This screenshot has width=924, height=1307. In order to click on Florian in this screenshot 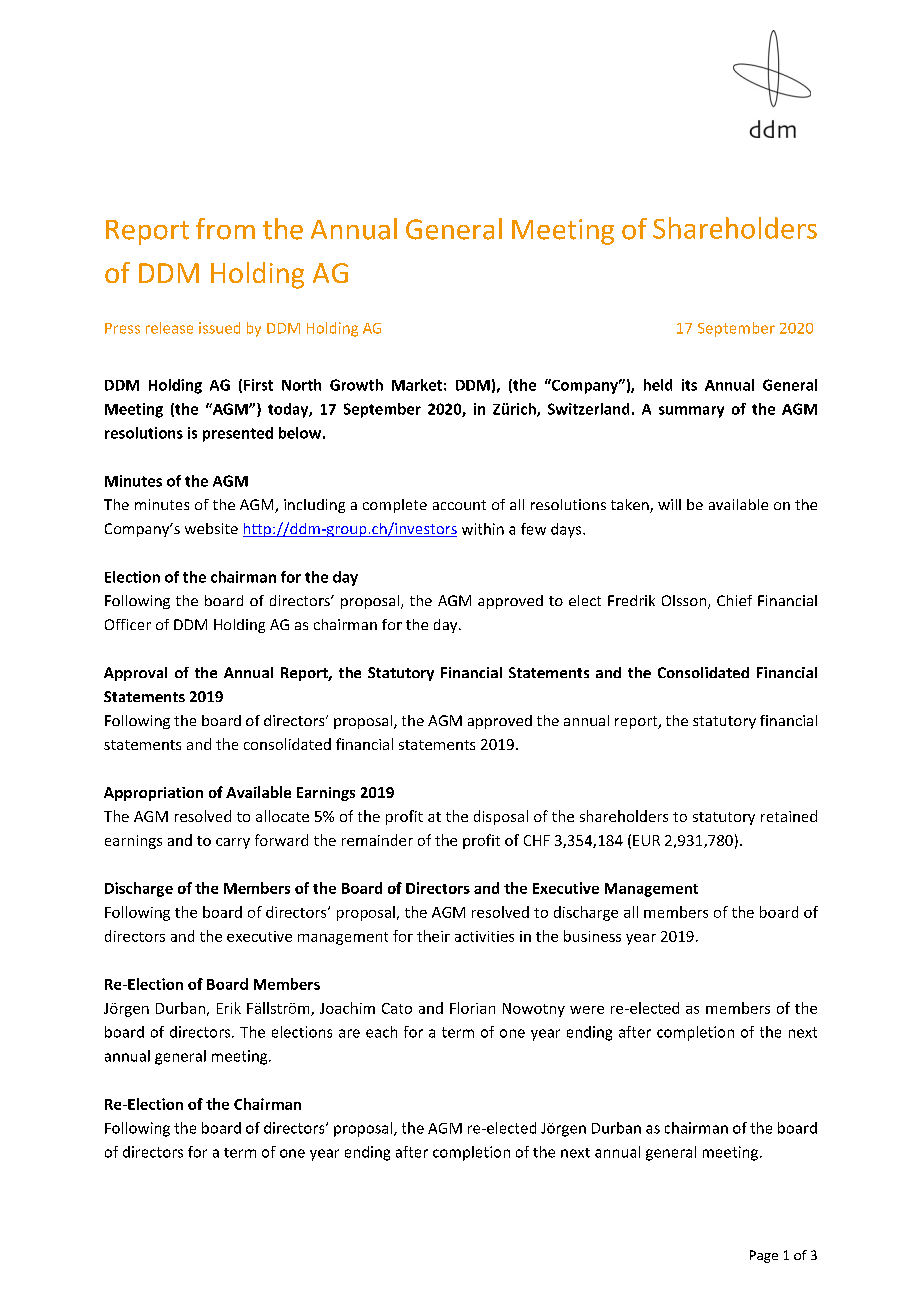, I will do `click(472, 1008)`.
